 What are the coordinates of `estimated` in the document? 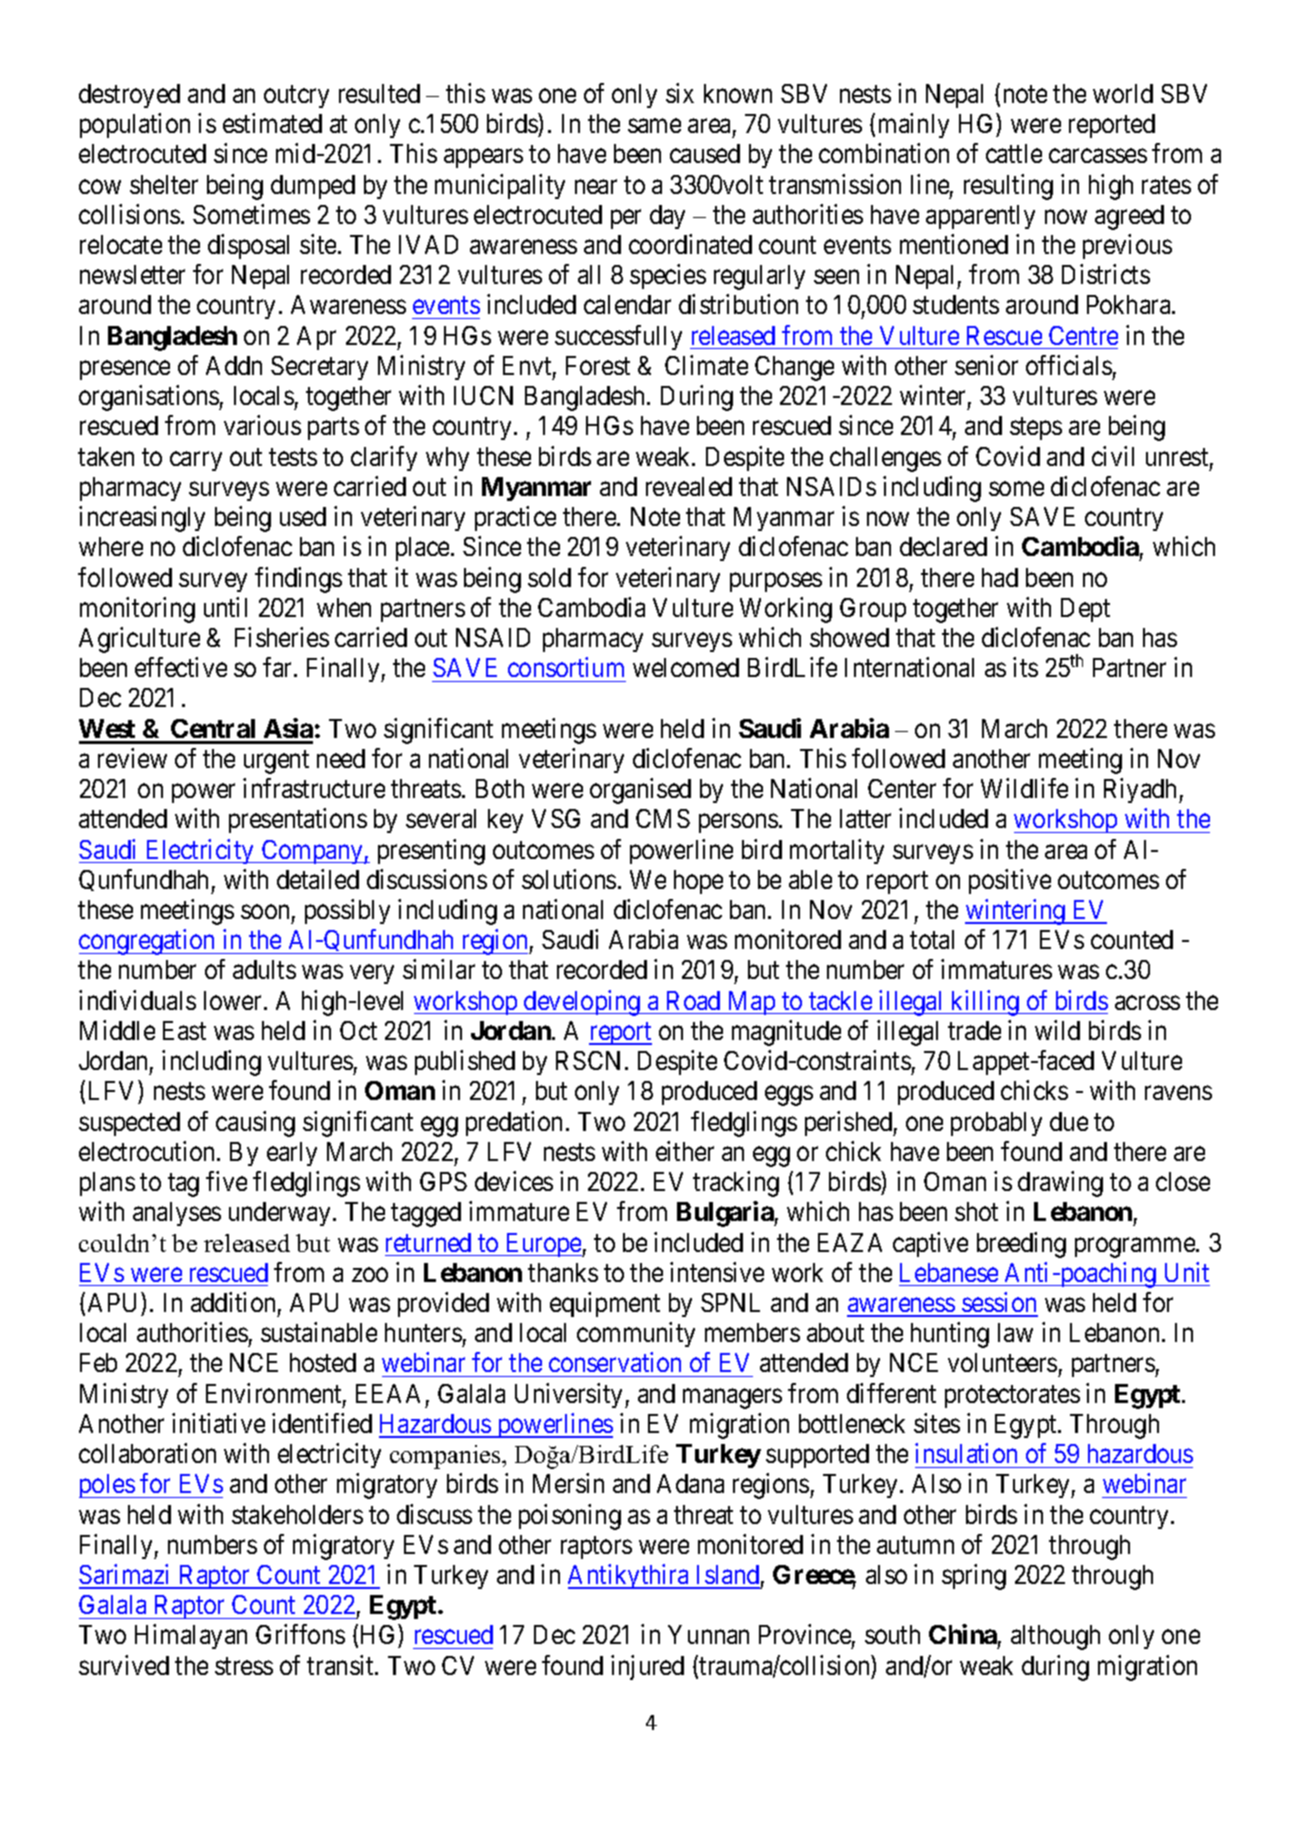 It's located at (272, 123).
